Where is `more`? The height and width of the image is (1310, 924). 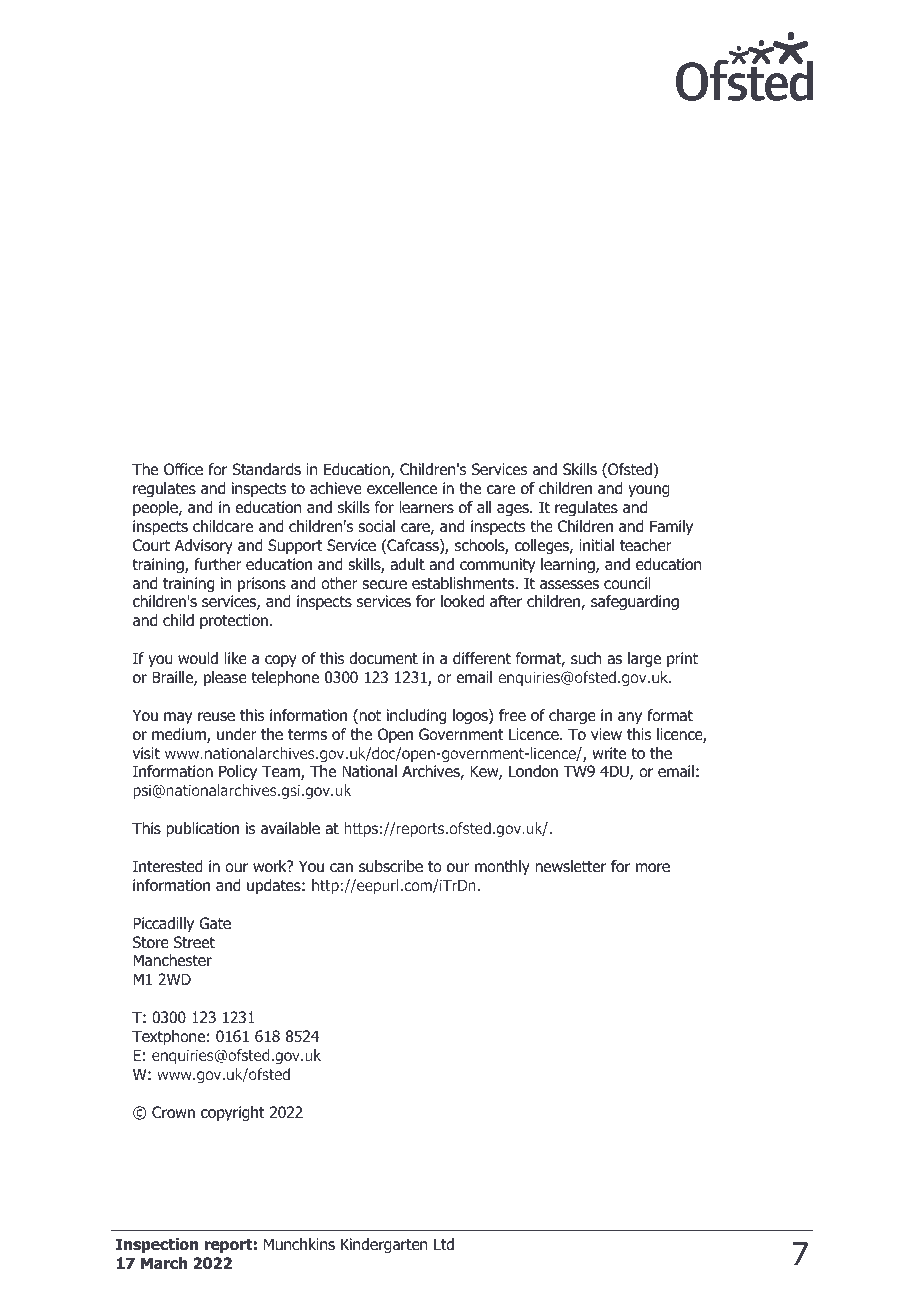 more is located at coordinates (653, 868).
